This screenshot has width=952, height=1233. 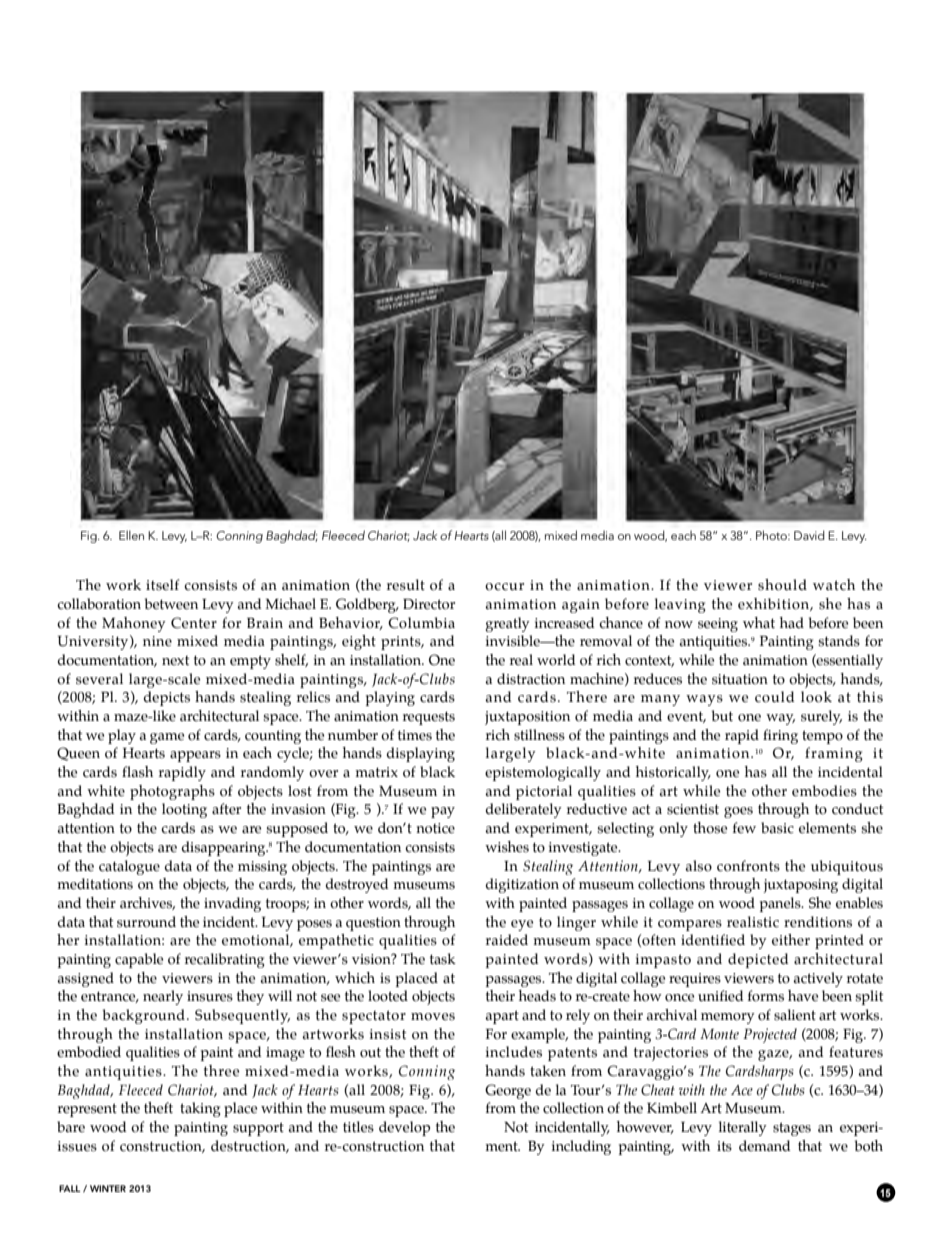 I want to click on David, so click(x=809, y=535).
